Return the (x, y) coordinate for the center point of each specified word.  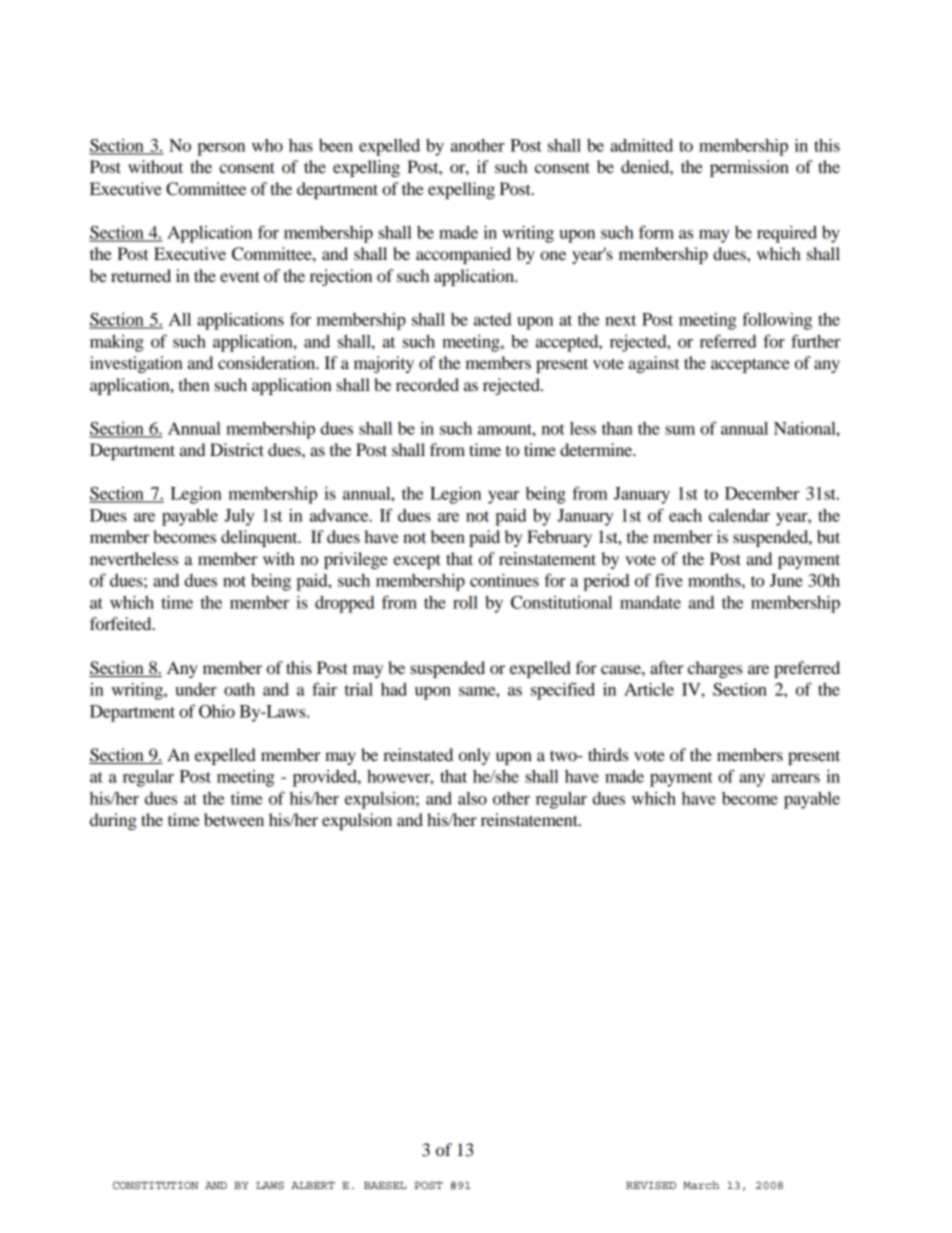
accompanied (463, 255)
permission (749, 168)
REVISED (651, 1185)
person (221, 149)
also (472, 798)
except (417, 561)
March (701, 1185)
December (762, 493)
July (239, 517)
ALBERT (313, 1185)
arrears (796, 778)
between (234, 819)
